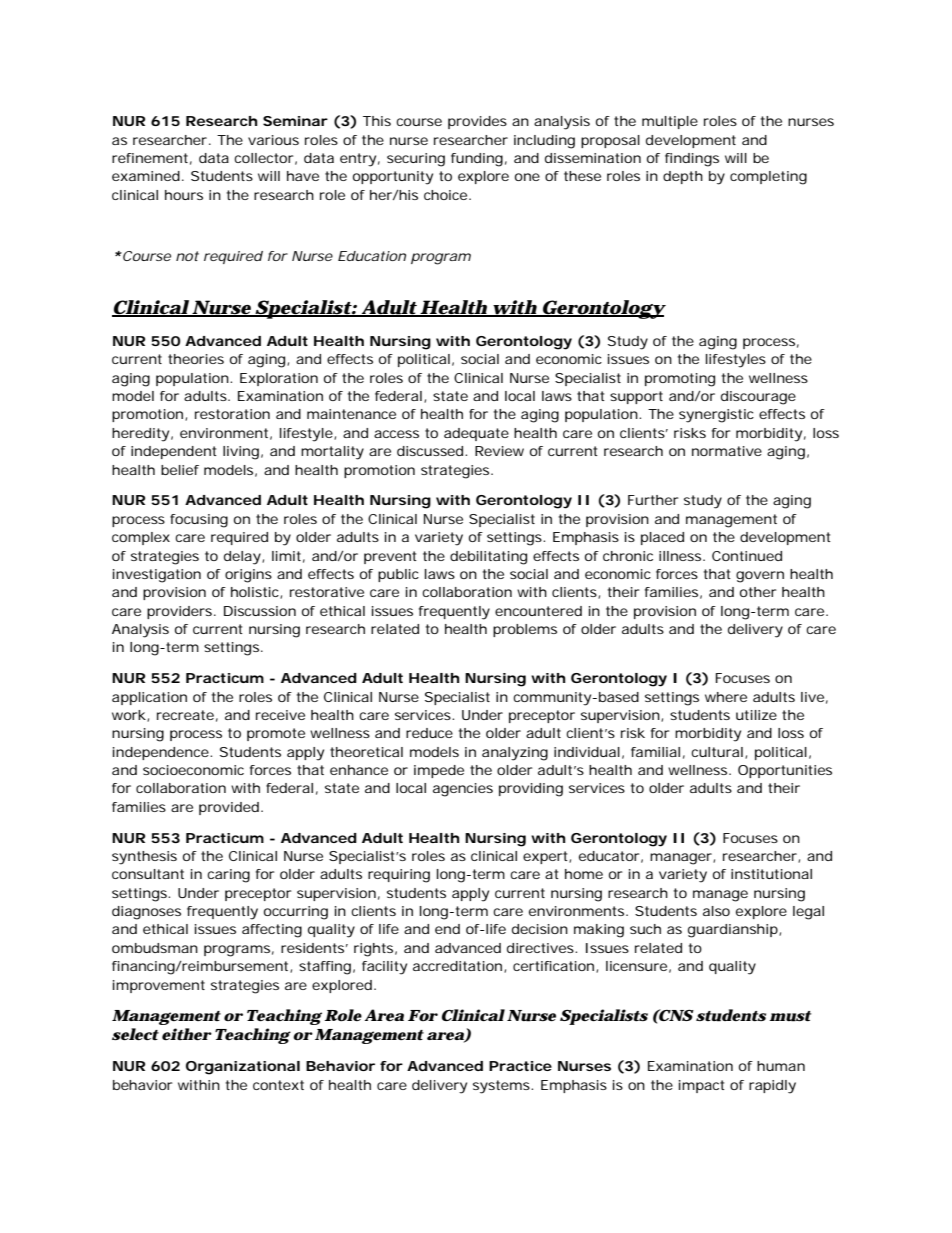 The width and height of the screenshot is (952, 1233). Describe the element at coordinates (476, 434) in the screenshot. I see `adequate` at that location.
